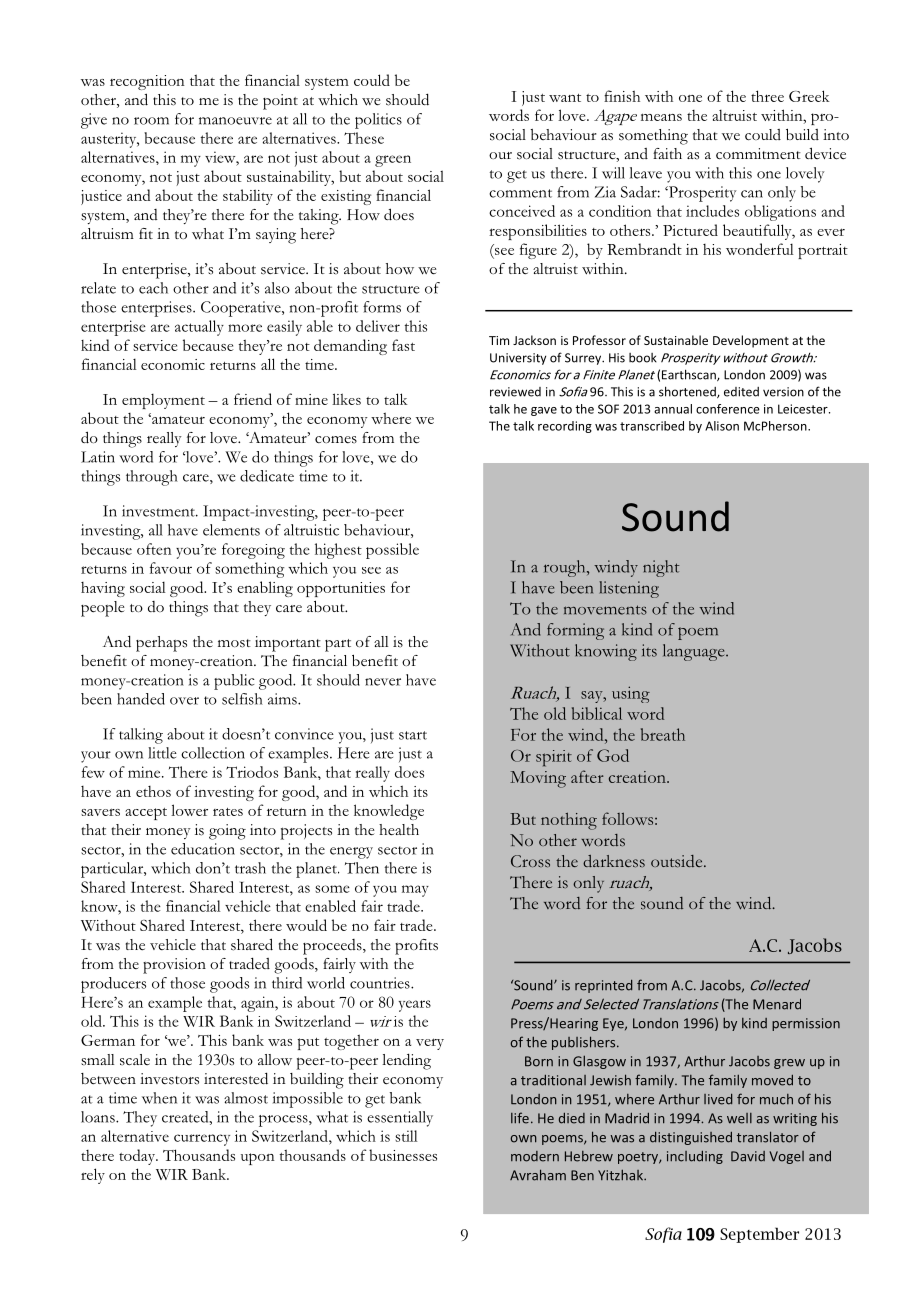  Describe the element at coordinates (767, 96) in the screenshot. I see `three` at that location.
